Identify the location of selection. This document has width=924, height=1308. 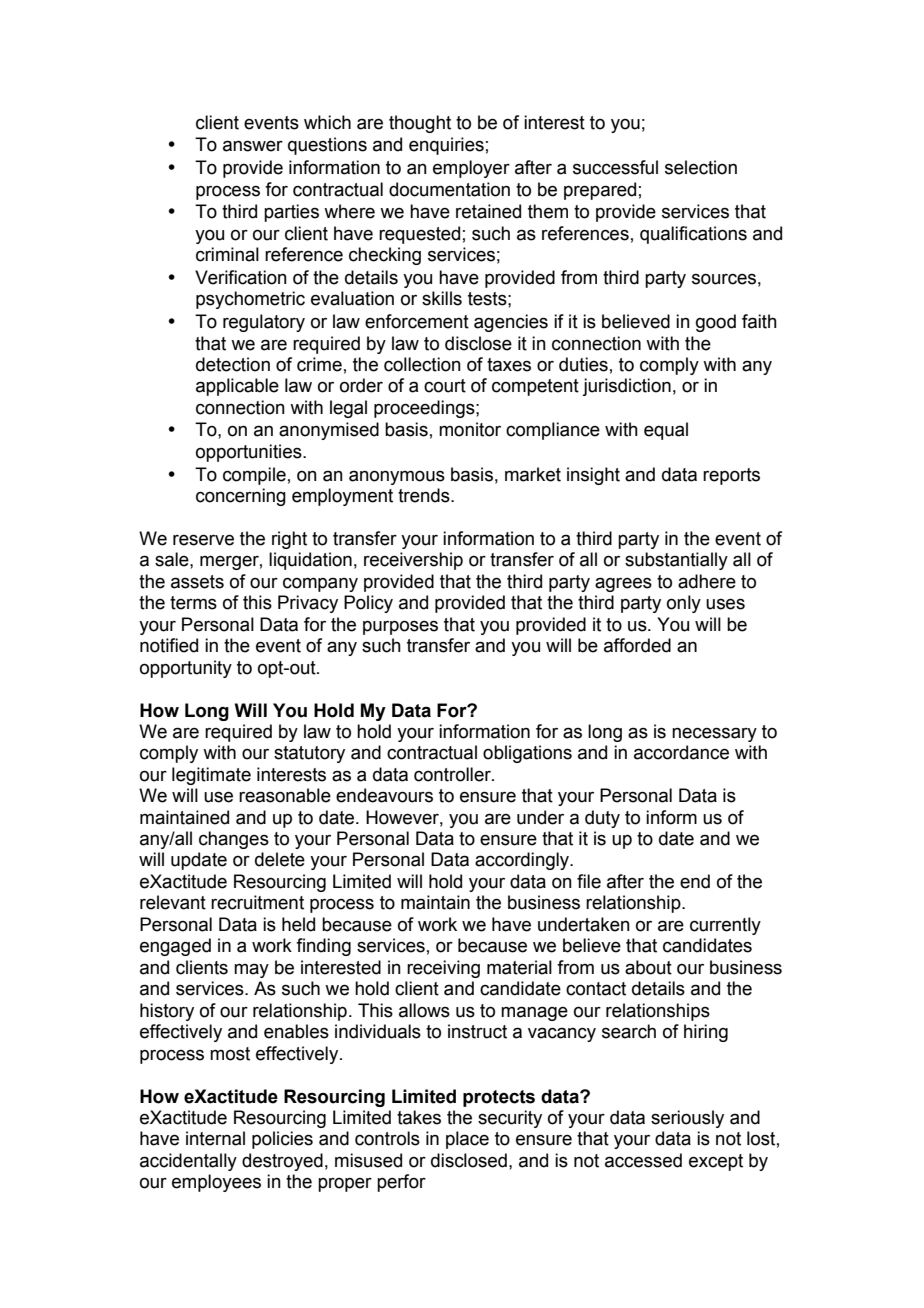
(701, 167).
